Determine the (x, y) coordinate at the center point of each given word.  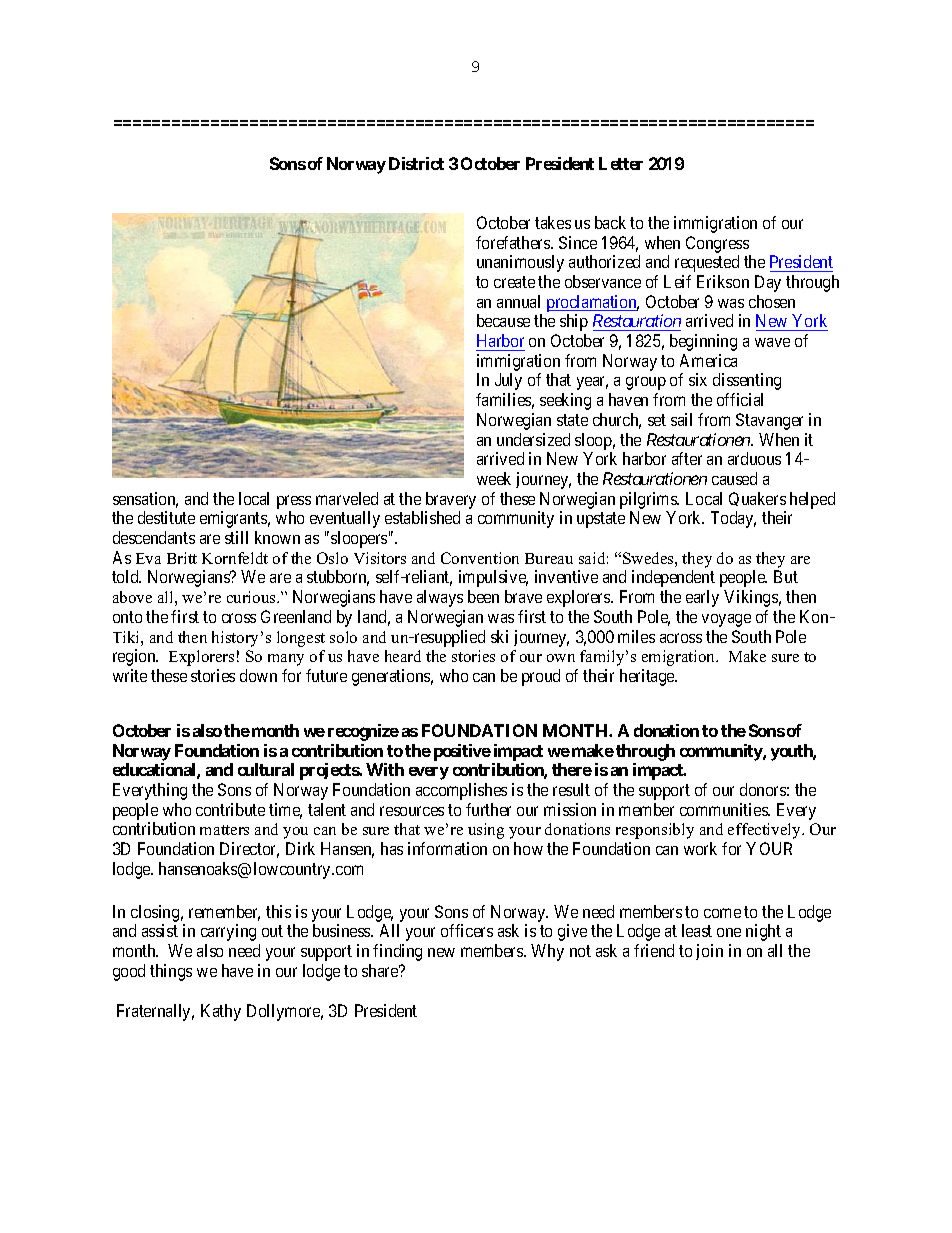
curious (252, 597)
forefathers (514, 242)
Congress (717, 244)
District (416, 163)
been (483, 596)
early (702, 598)
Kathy (221, 1012)
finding (397, 952)
